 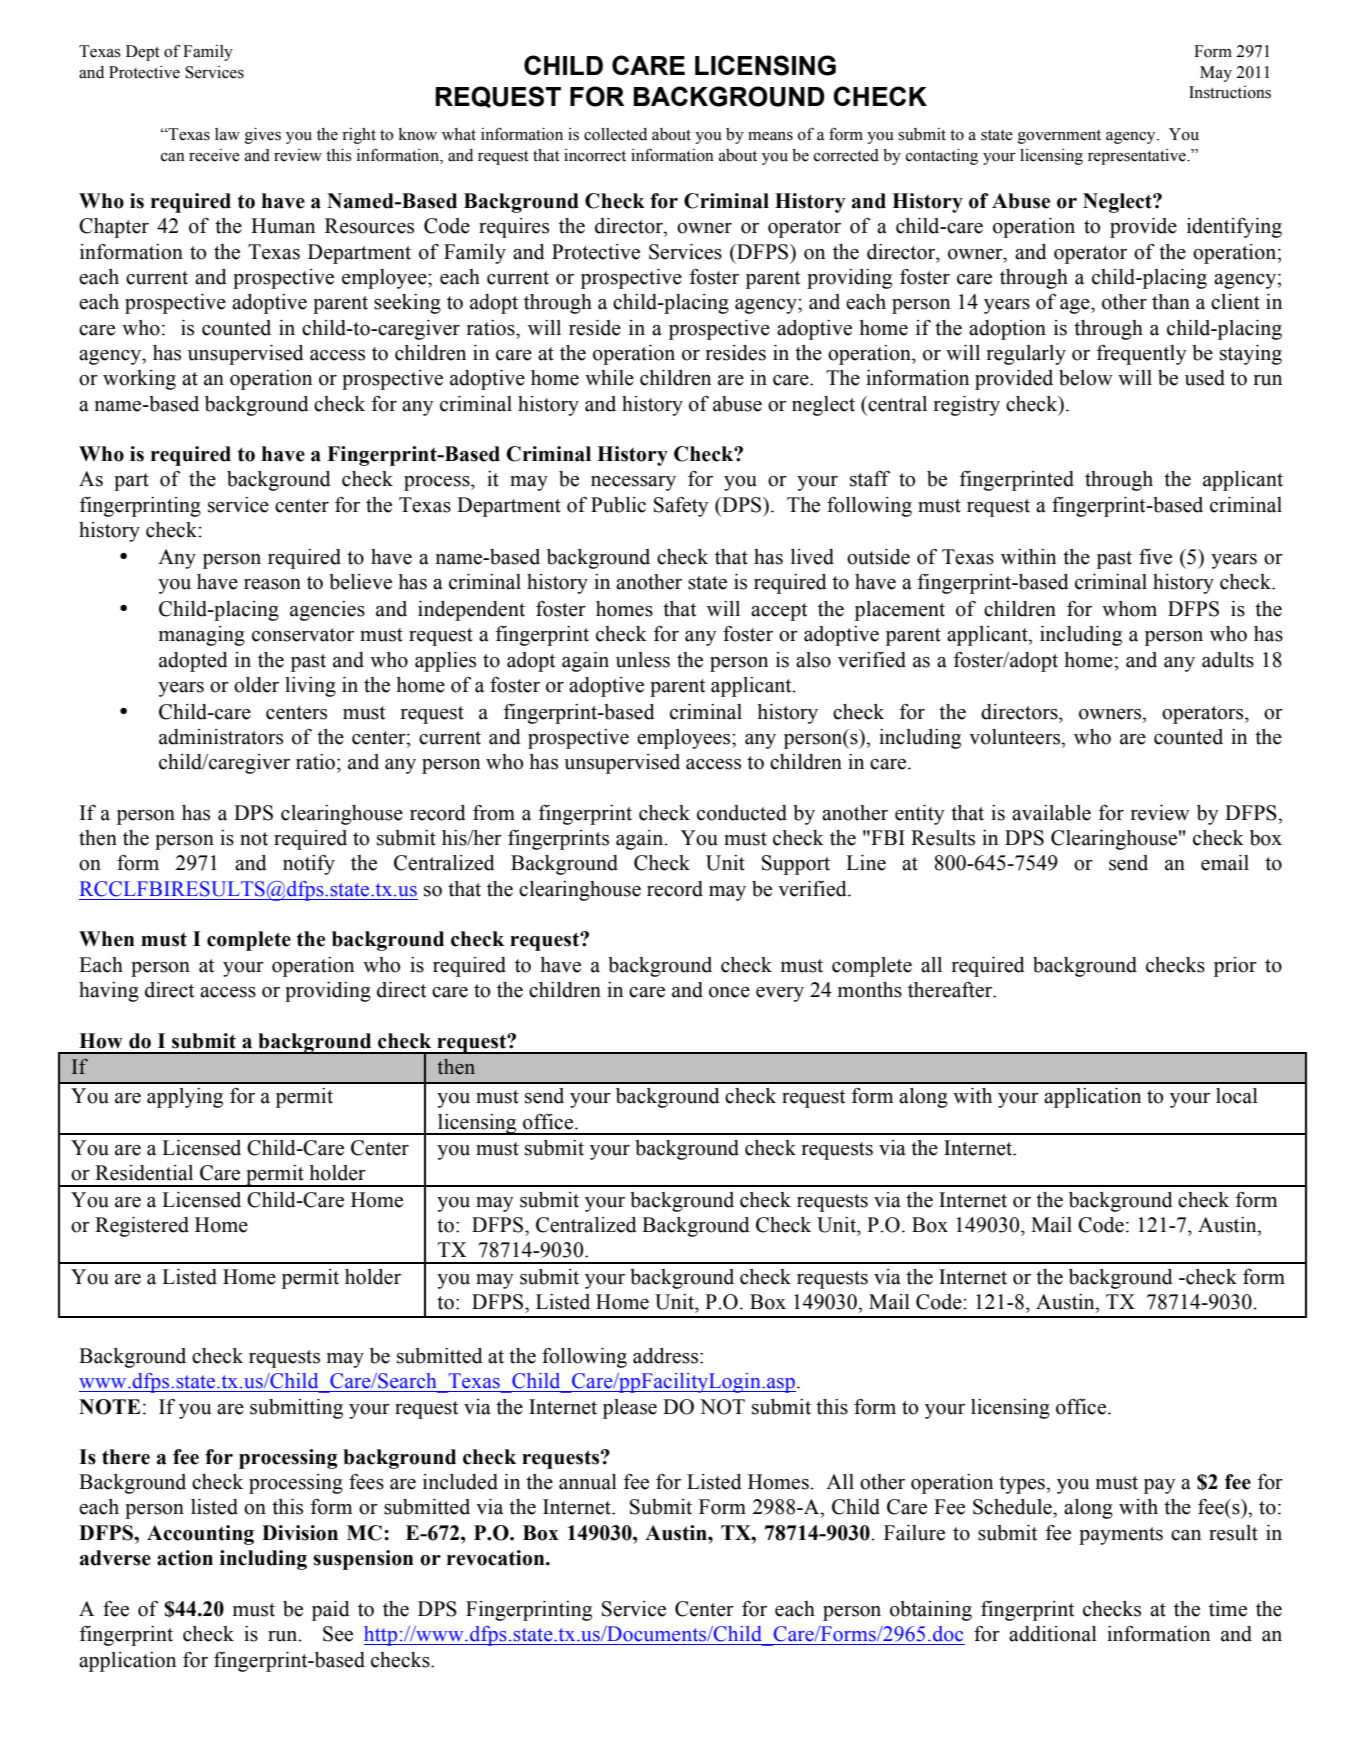 What do you see at coordinates (588, 1482) in the page?
I see `annual` at bounding box center [588, 1482].
